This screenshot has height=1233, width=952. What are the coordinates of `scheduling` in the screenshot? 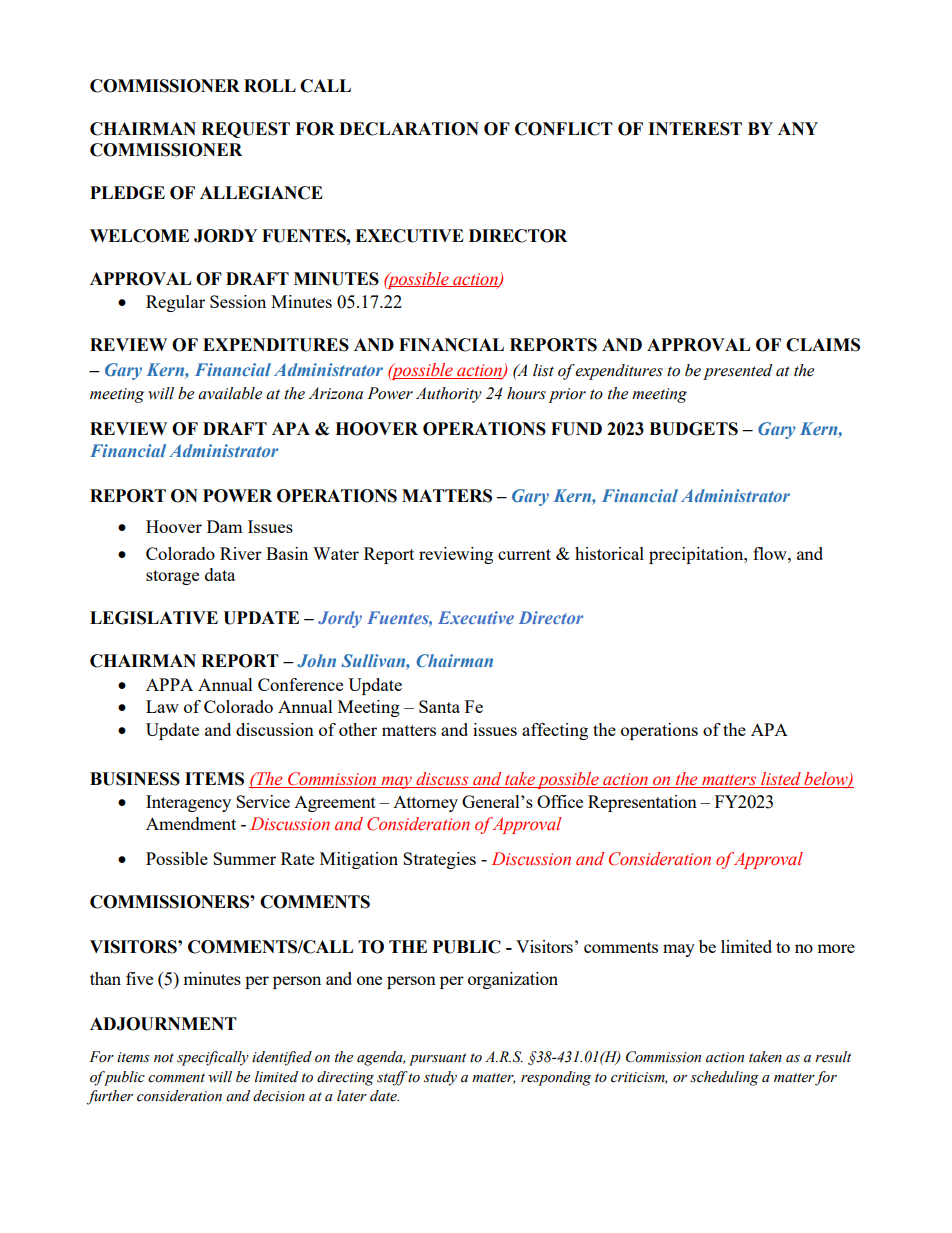 It's located at (724, 1078).
